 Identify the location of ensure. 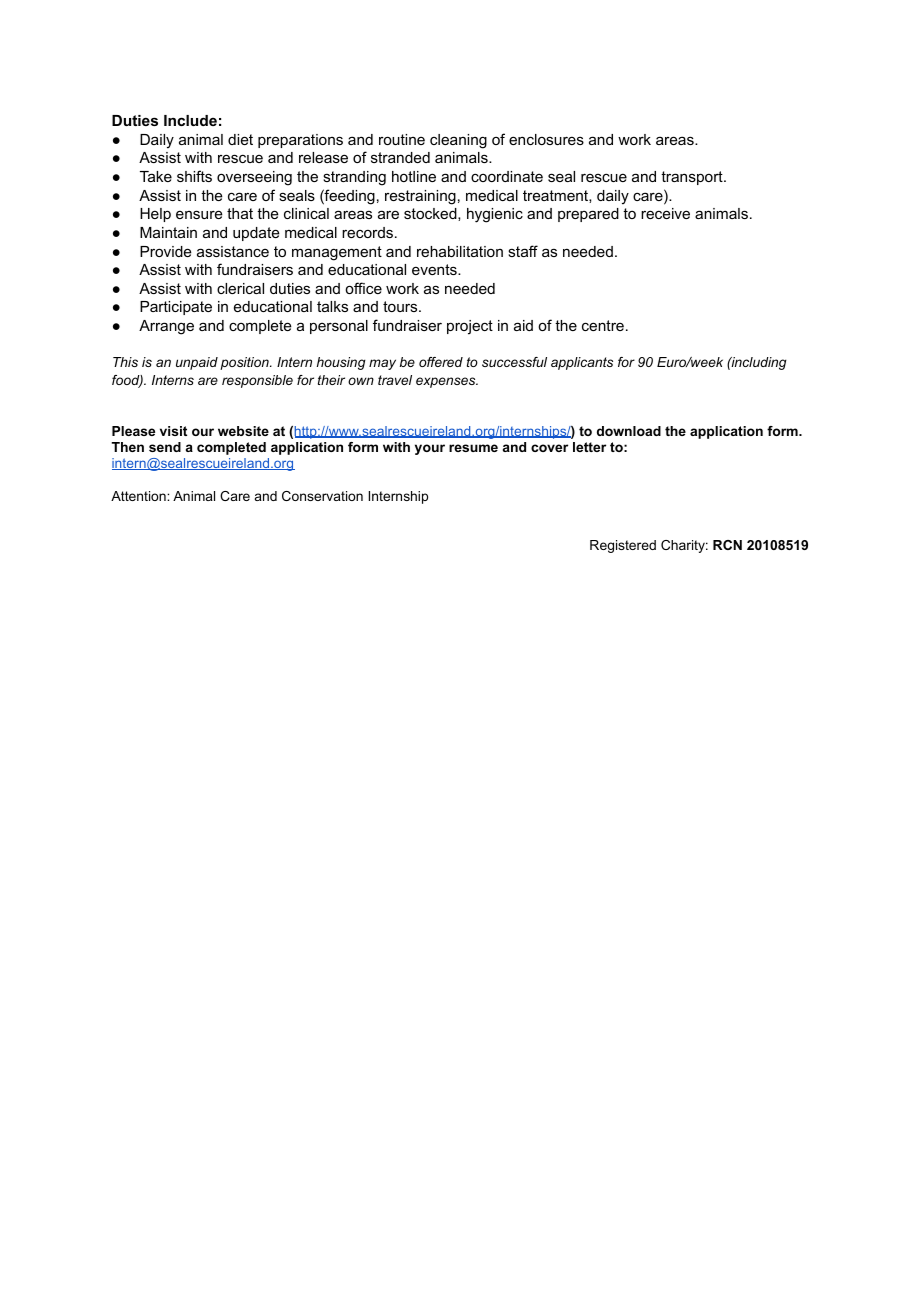
(199, 214).
